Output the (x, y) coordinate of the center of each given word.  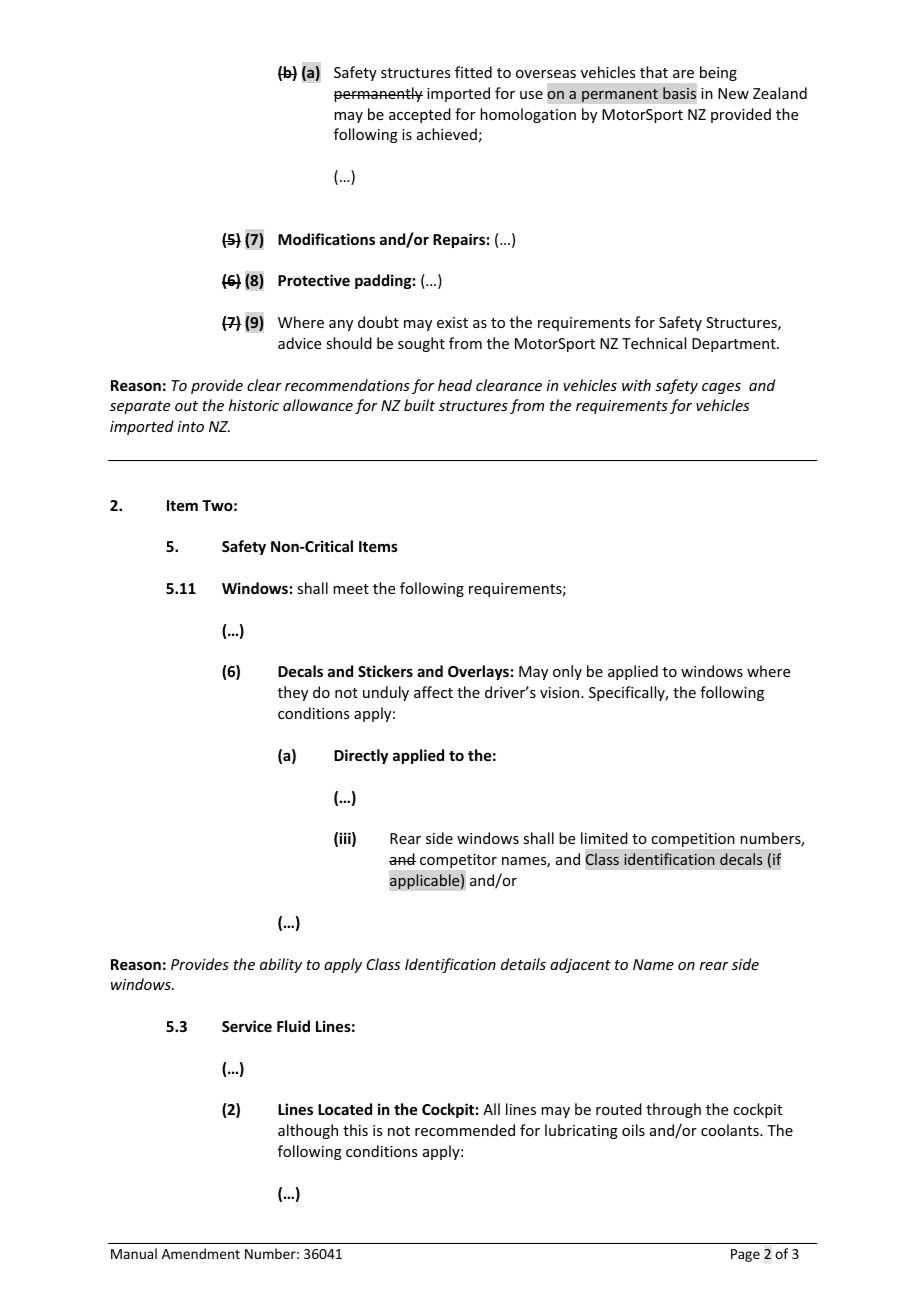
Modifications (326, 239)
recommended (465, 1130)
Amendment (201, 1253)
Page (745, 1255)
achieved (447, 134)
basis (679, 93)
